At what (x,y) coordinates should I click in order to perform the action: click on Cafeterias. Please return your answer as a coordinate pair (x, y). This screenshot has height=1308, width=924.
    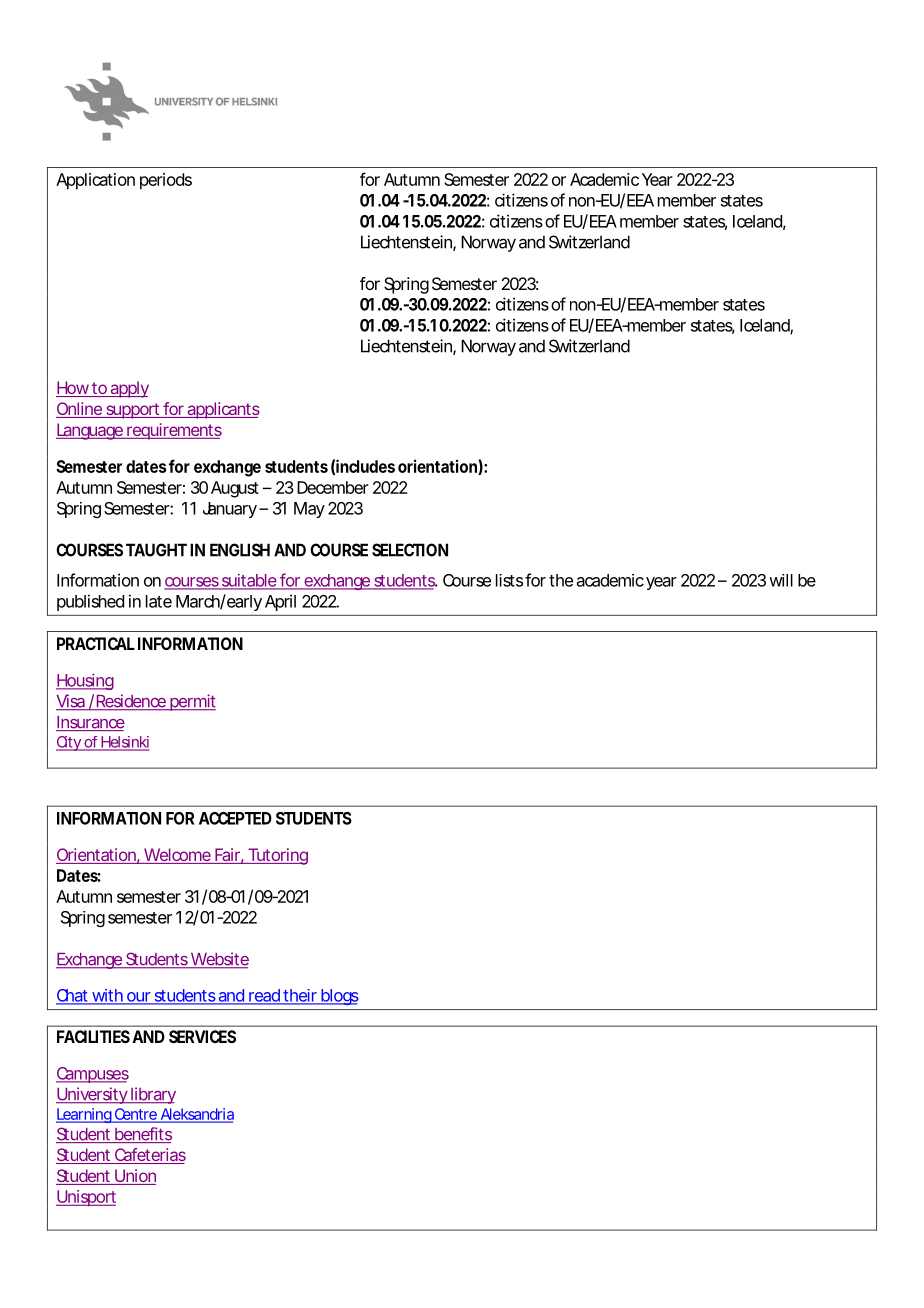
    Looking at the image, I should click on (149, 1156).
